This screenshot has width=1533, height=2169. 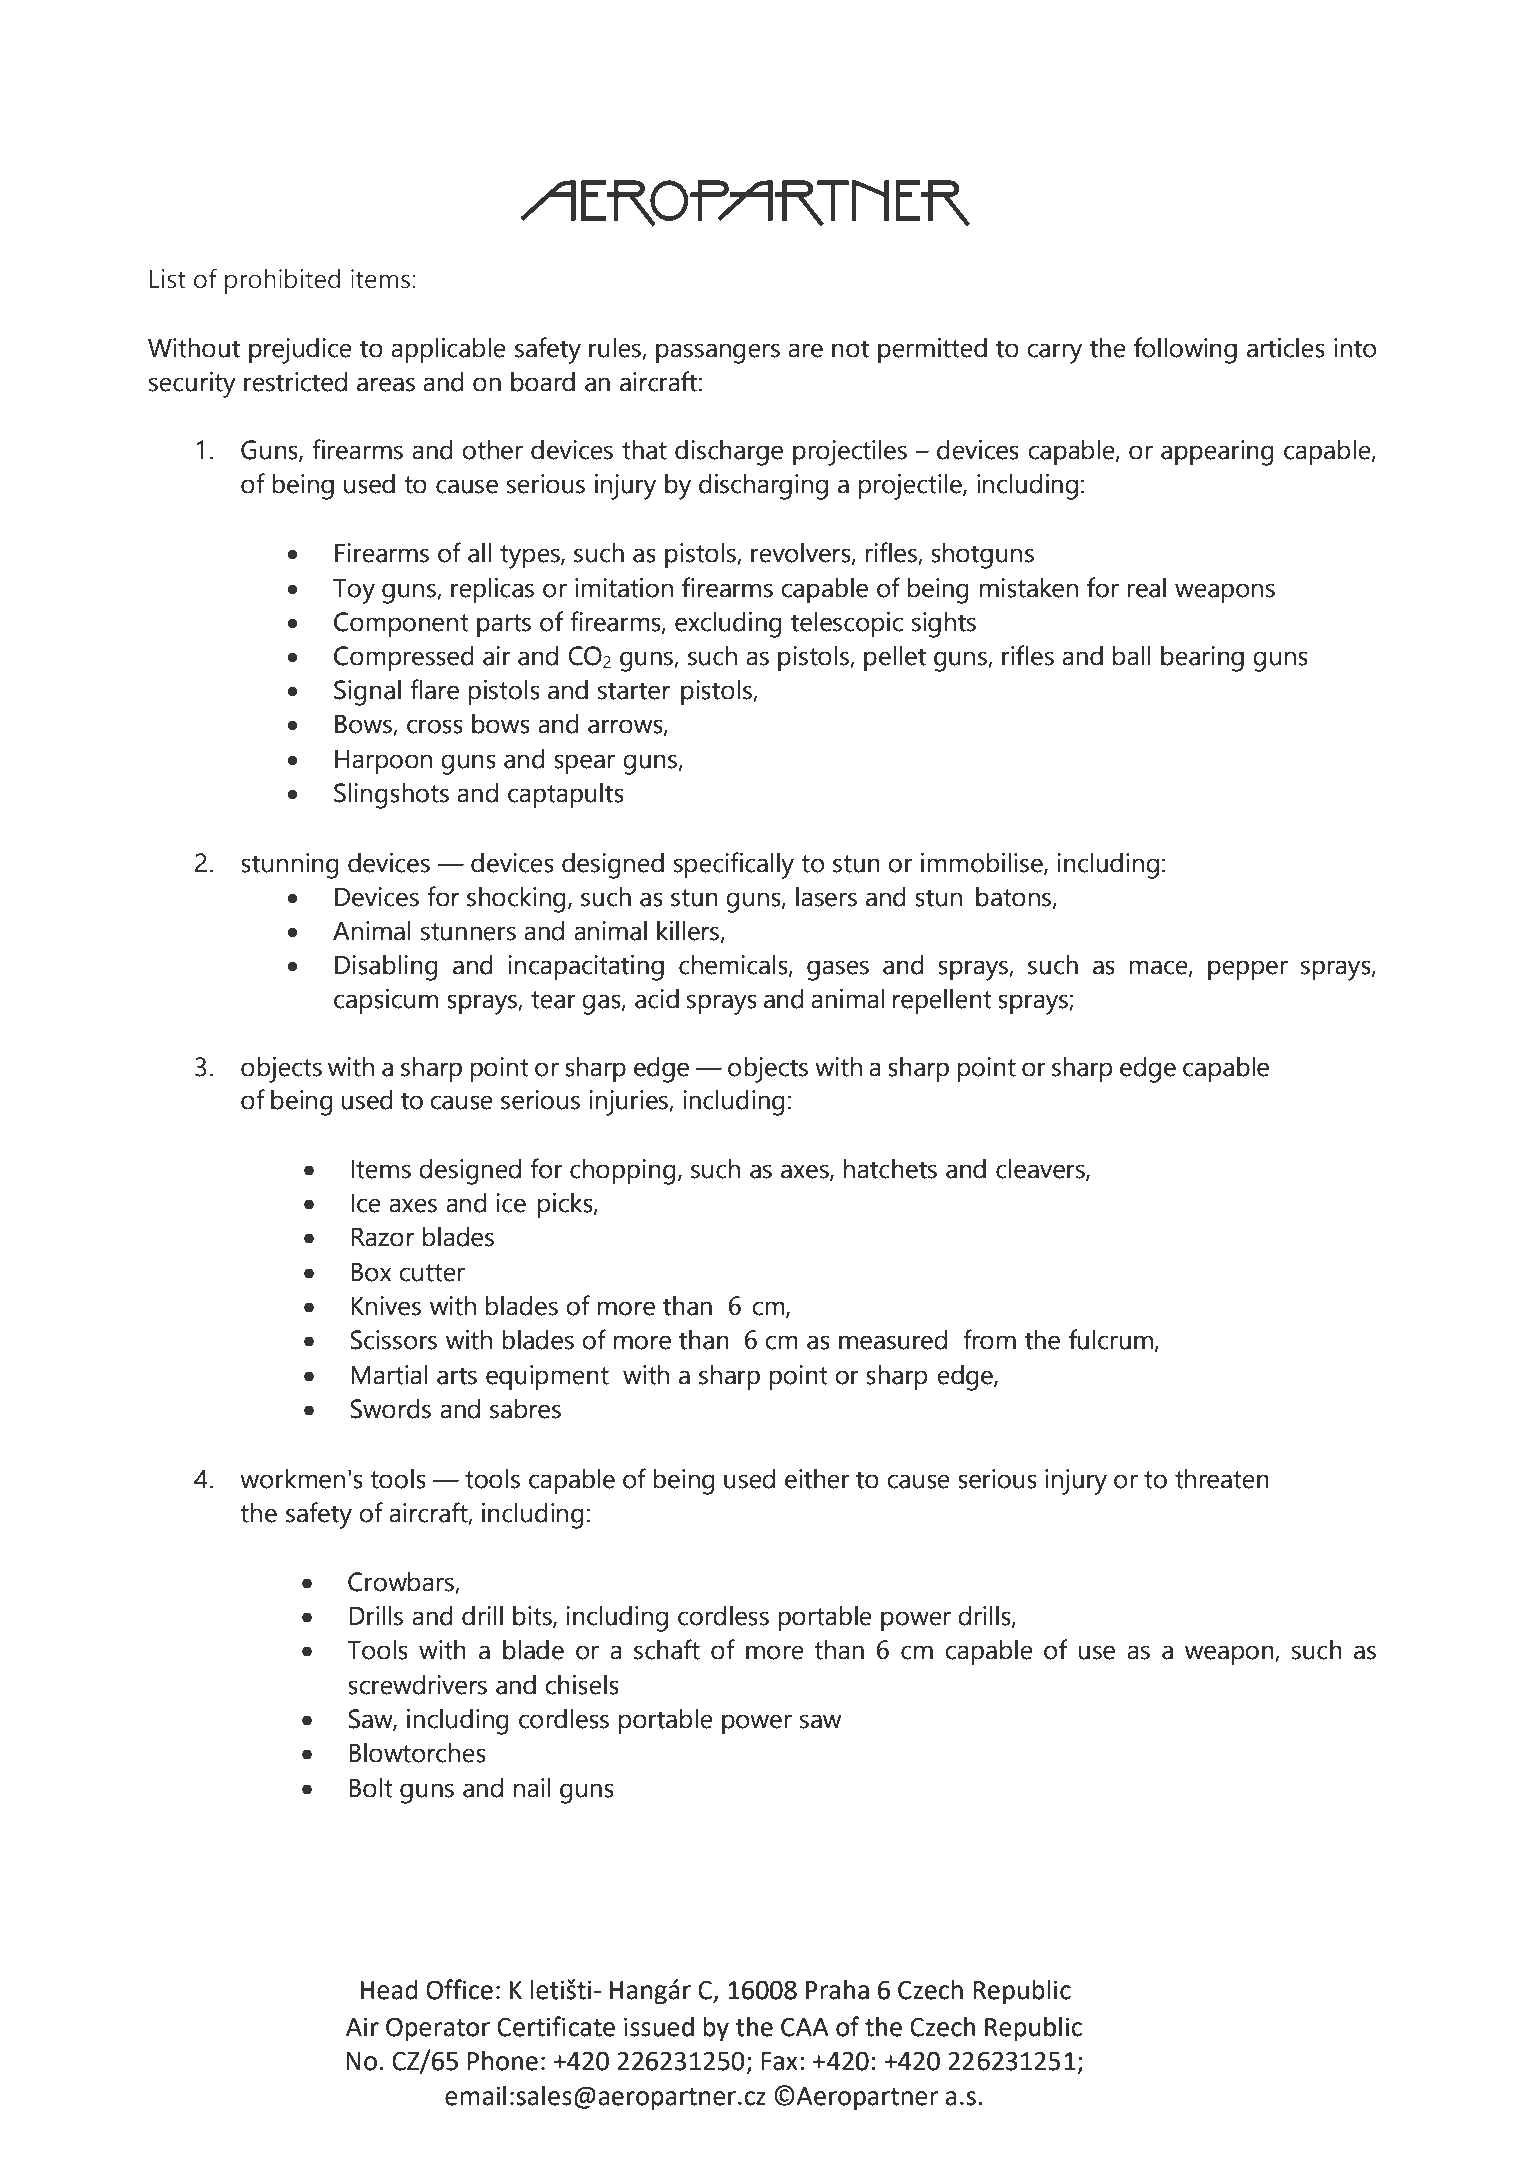 What do you see at coordinates (850, 349) in the screenshot?
I see `not` at bounding box center [850, 349].
